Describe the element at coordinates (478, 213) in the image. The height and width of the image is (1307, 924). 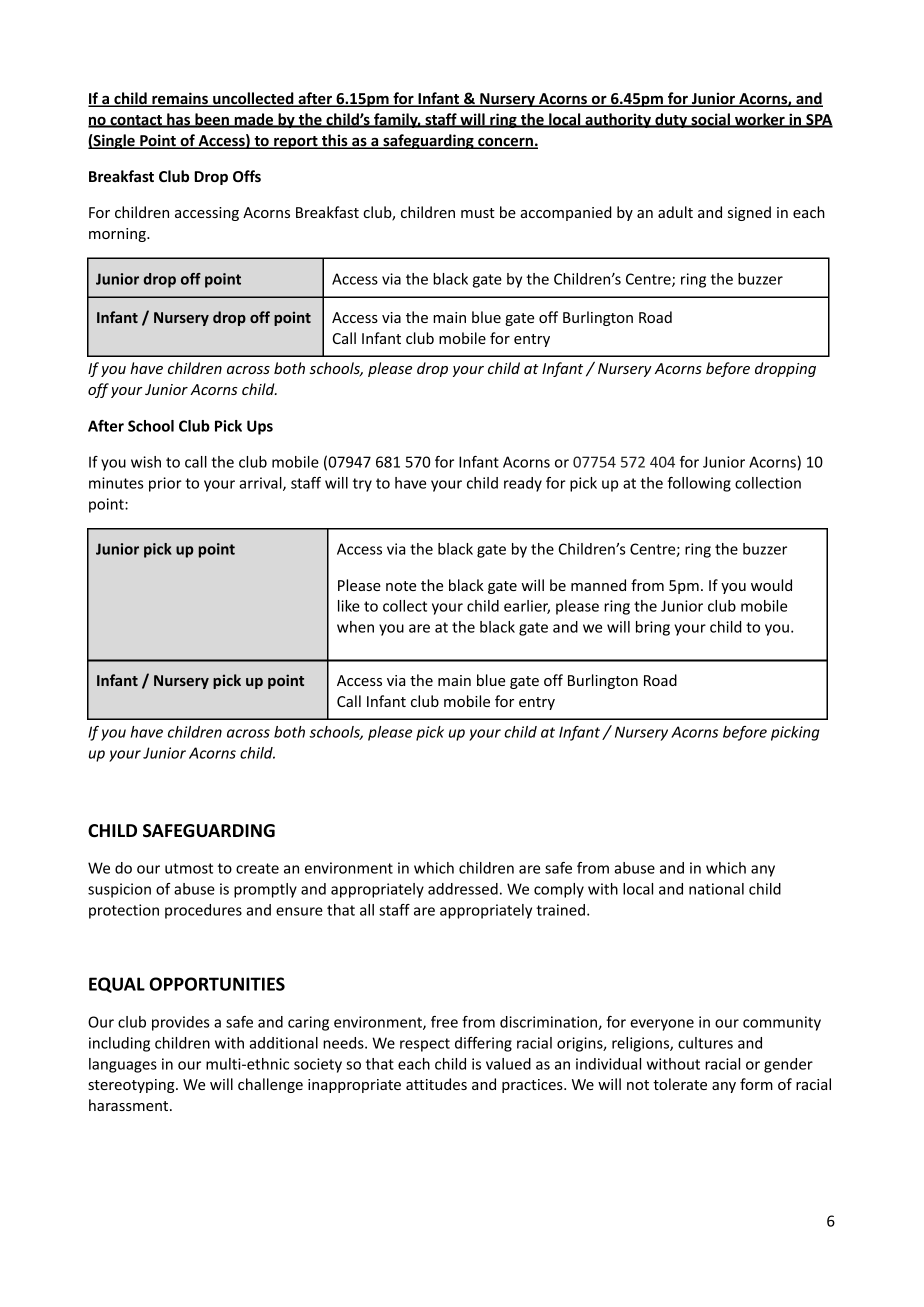
I see `must` at that location.
